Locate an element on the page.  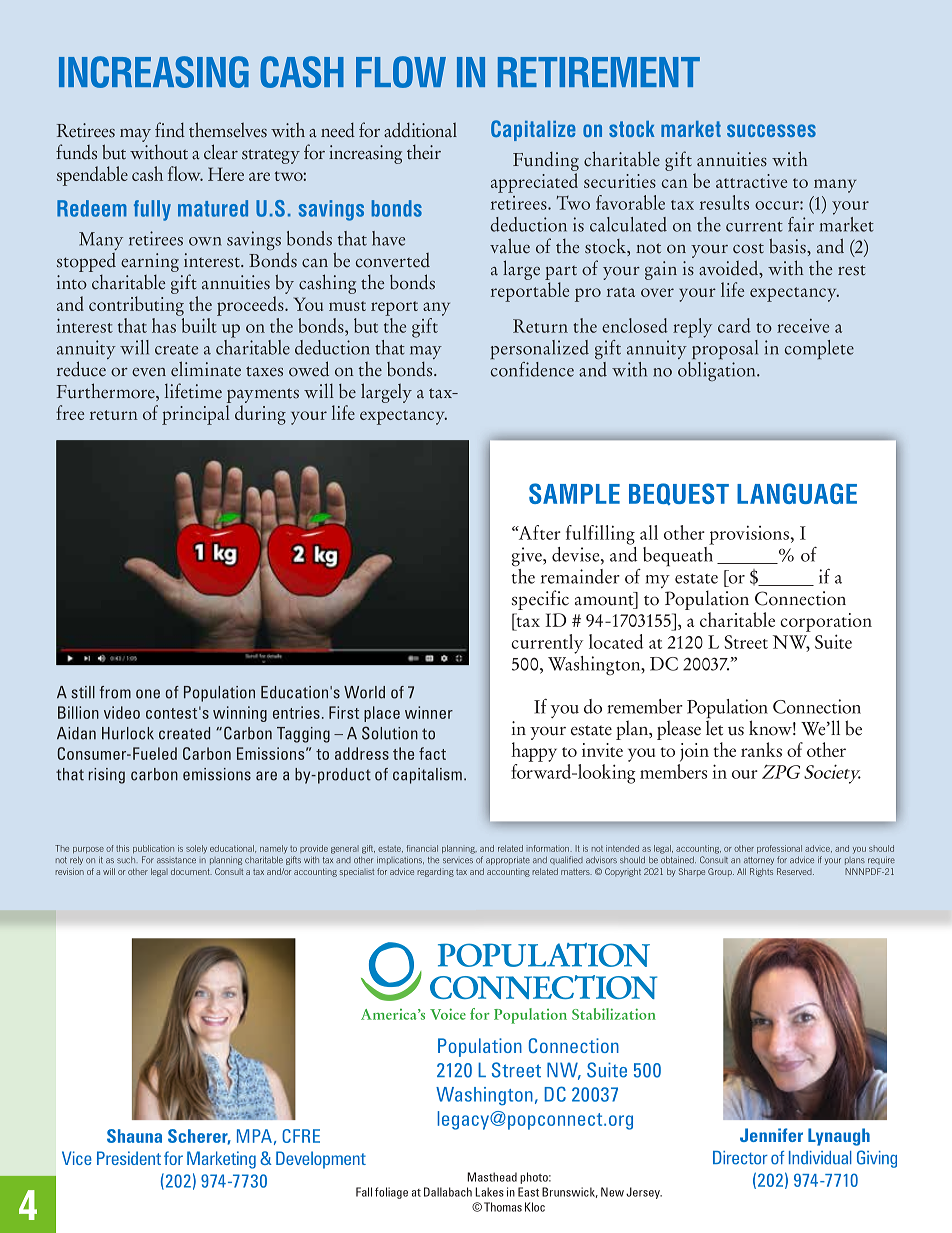
one is located at coordinates (148, 694).
